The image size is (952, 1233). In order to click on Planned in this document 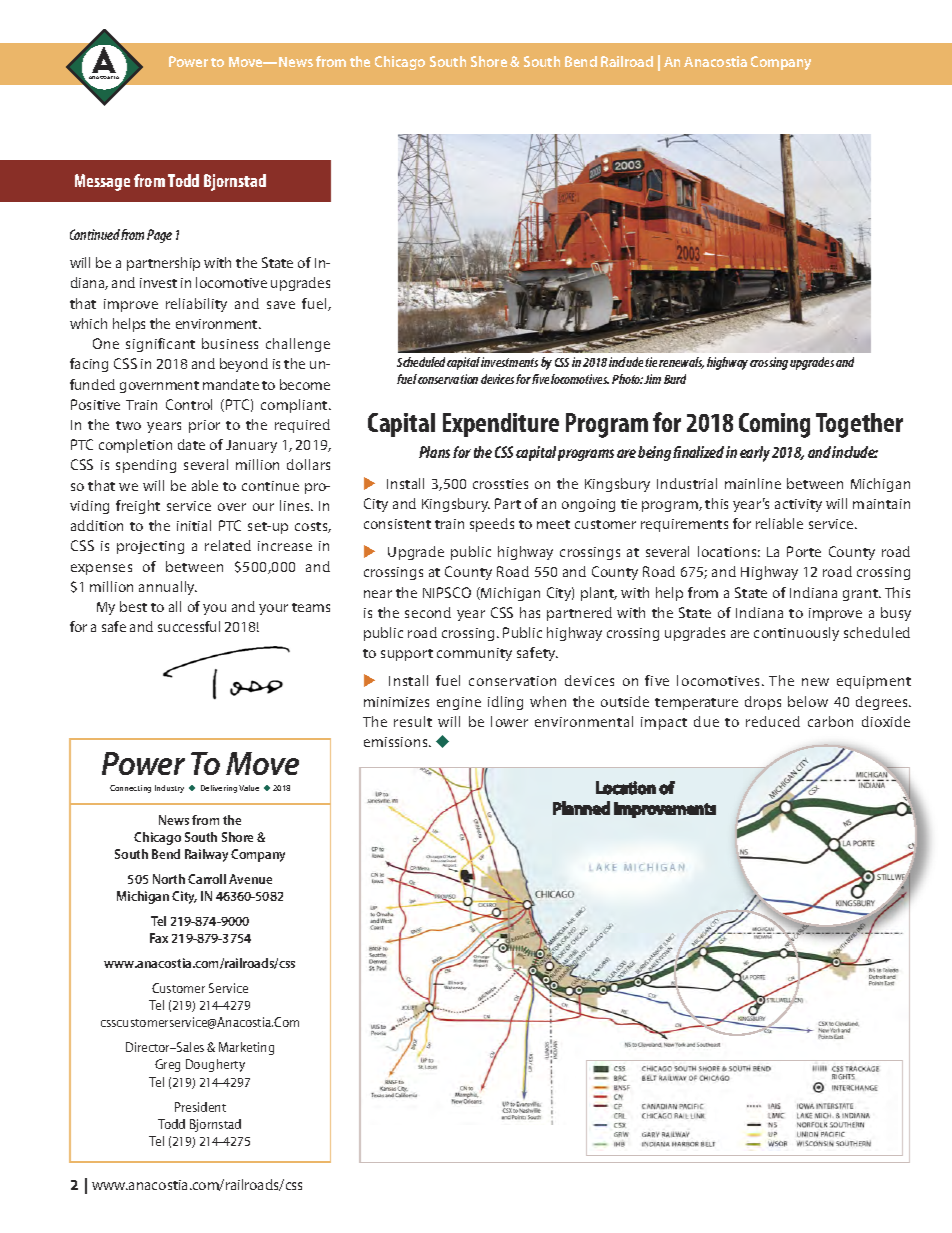, I will do `click(581, 808)`.
